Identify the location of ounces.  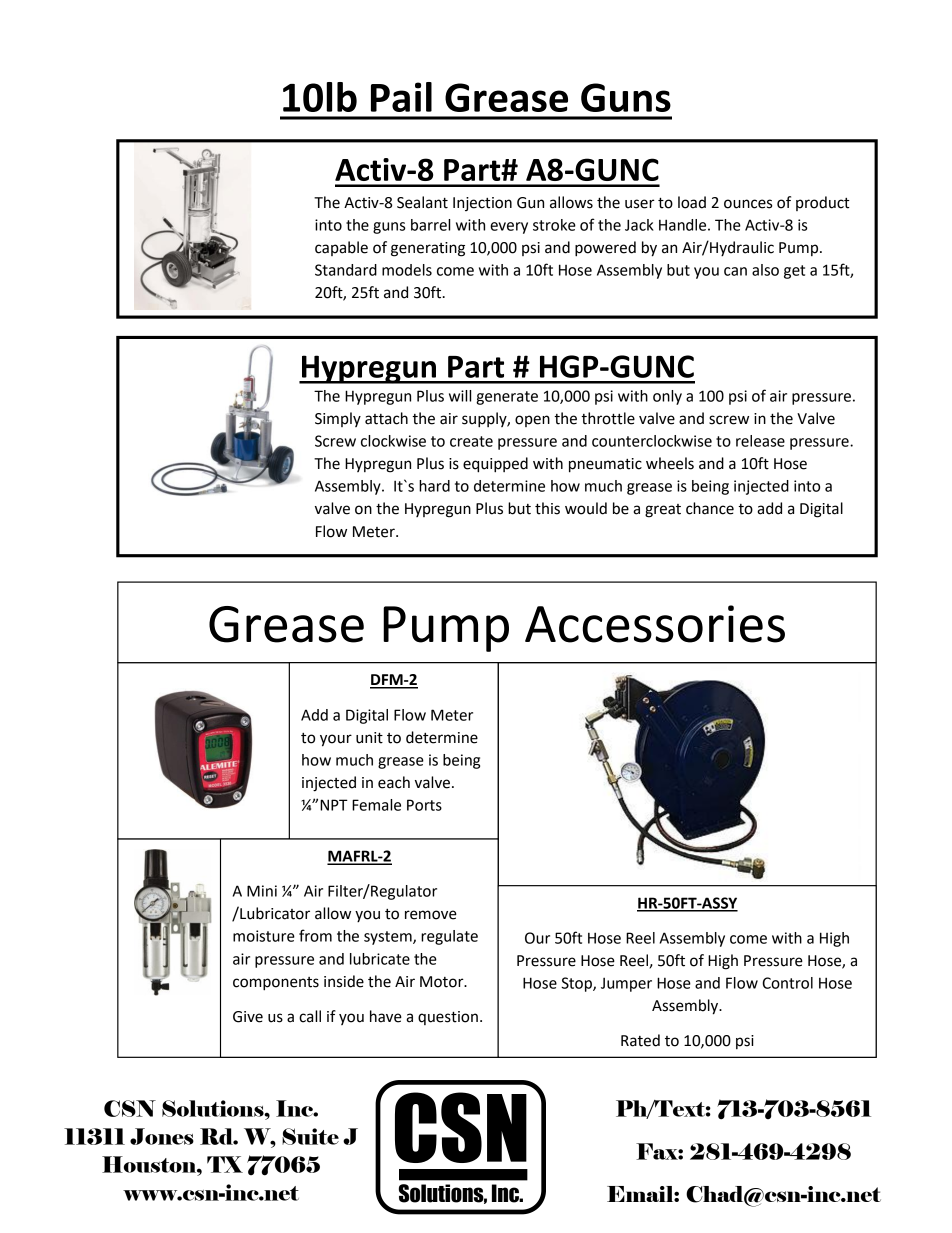
(748, 204).
